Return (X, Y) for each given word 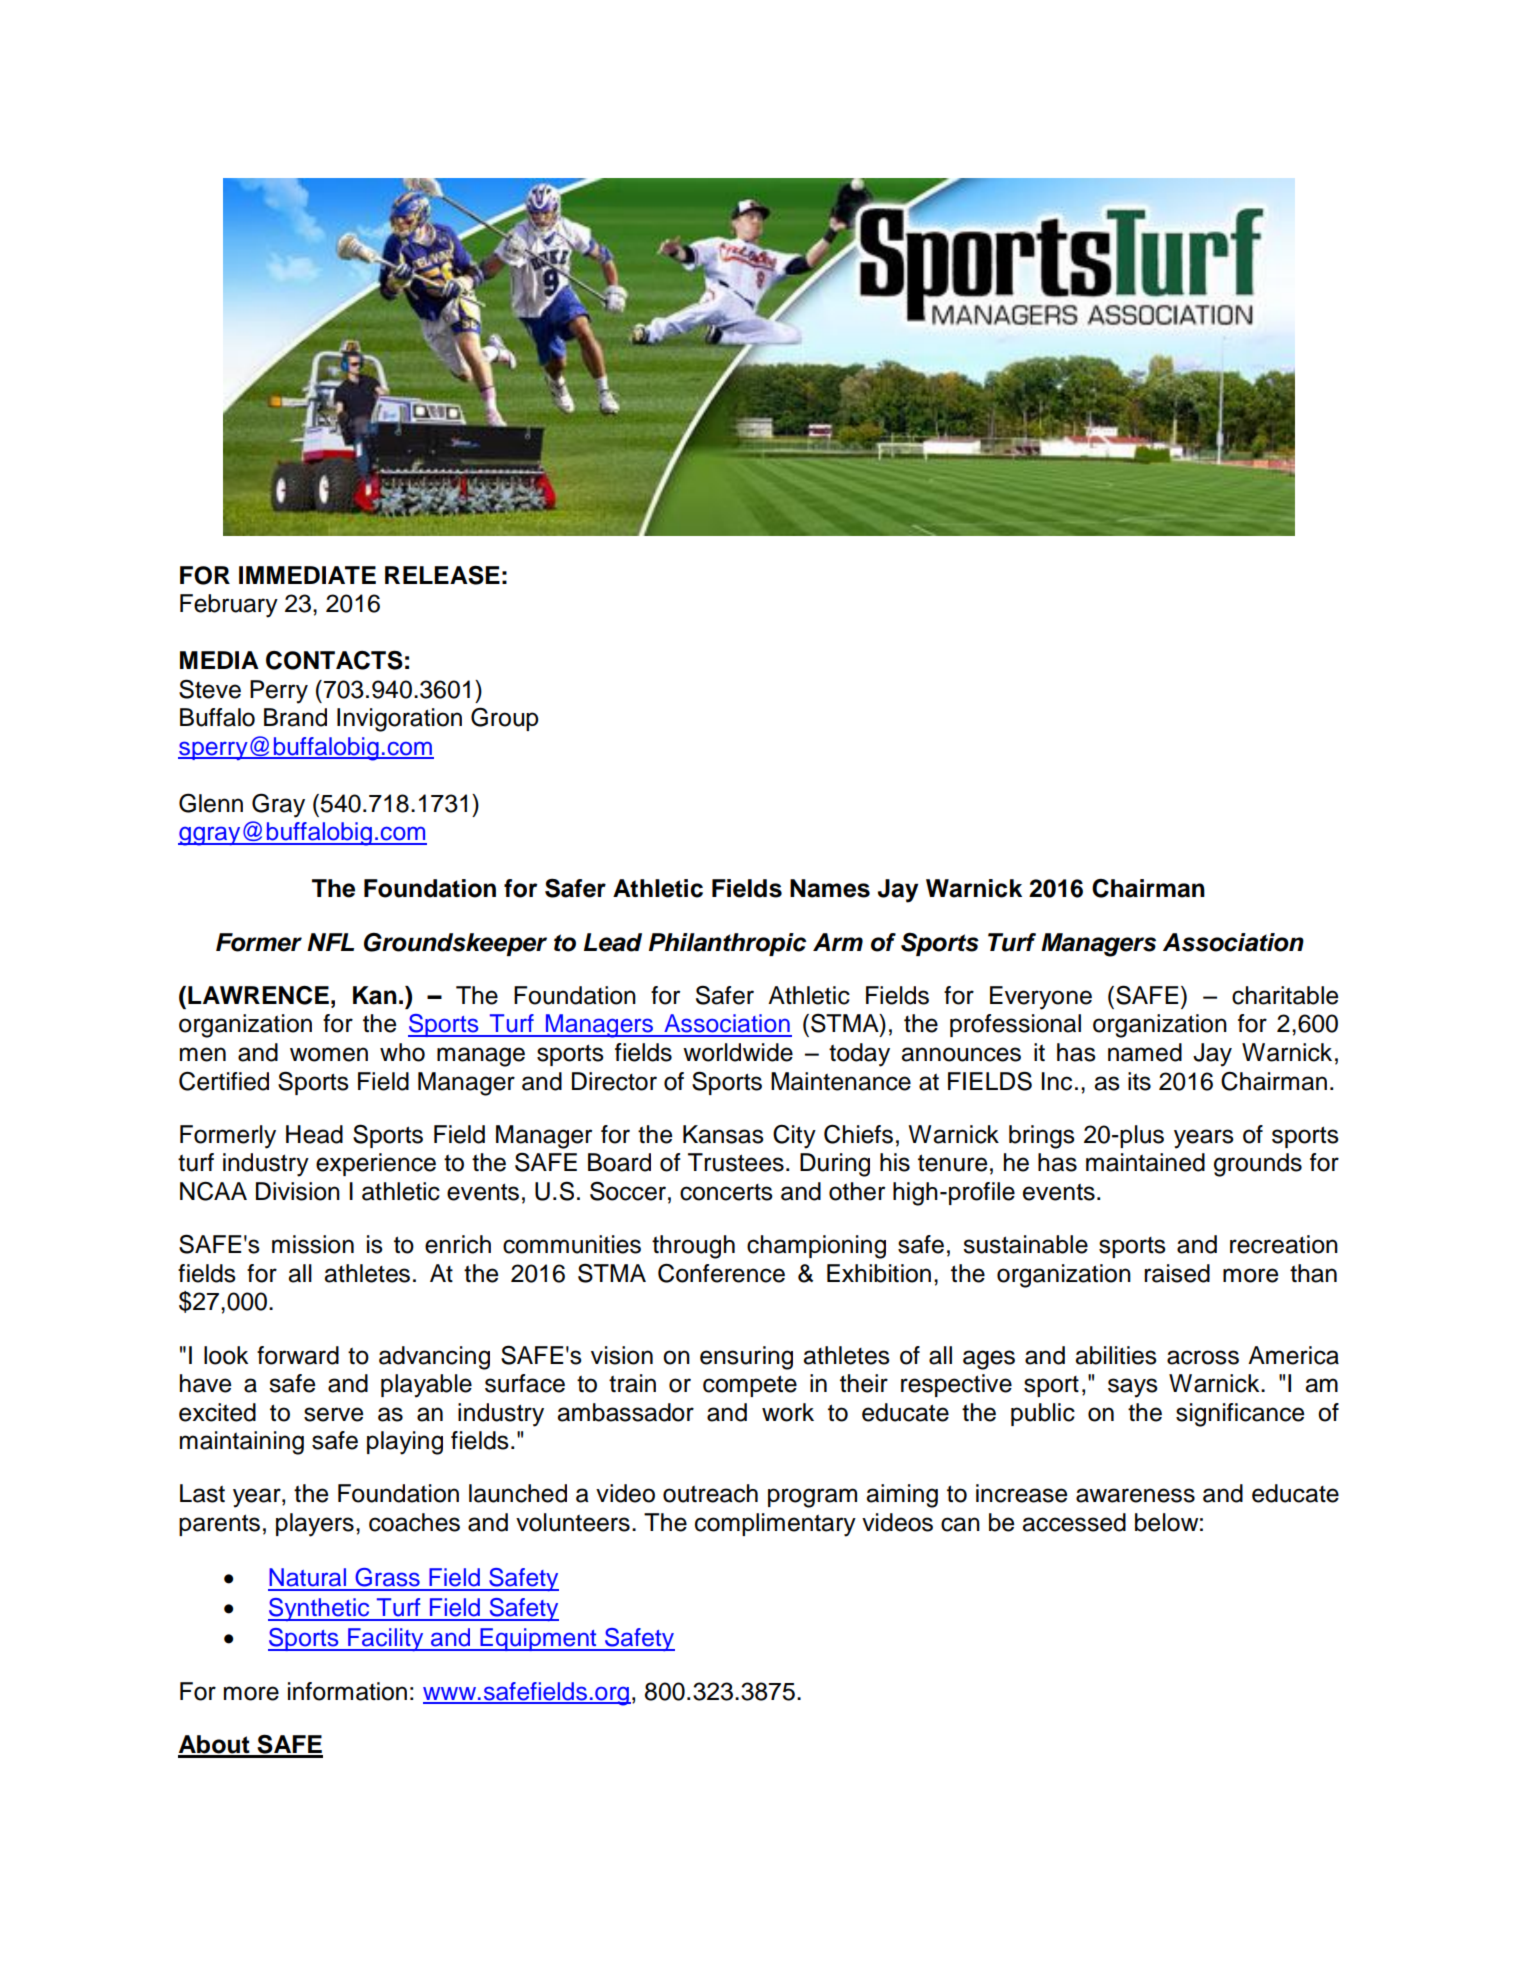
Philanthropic (727, 944)
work (788, 1412)
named (1145, 1052)
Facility (386, 1639)
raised (1177, 1273)
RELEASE (442, 575)
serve (333, 1414)
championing (816, 1247)
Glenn (211, 803)
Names (830, 888)
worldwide (738, 1052)
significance (1240, 1415)
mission (313, 1244)
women (329, 1054)
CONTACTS (334, 660)
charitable (1285, 995)
